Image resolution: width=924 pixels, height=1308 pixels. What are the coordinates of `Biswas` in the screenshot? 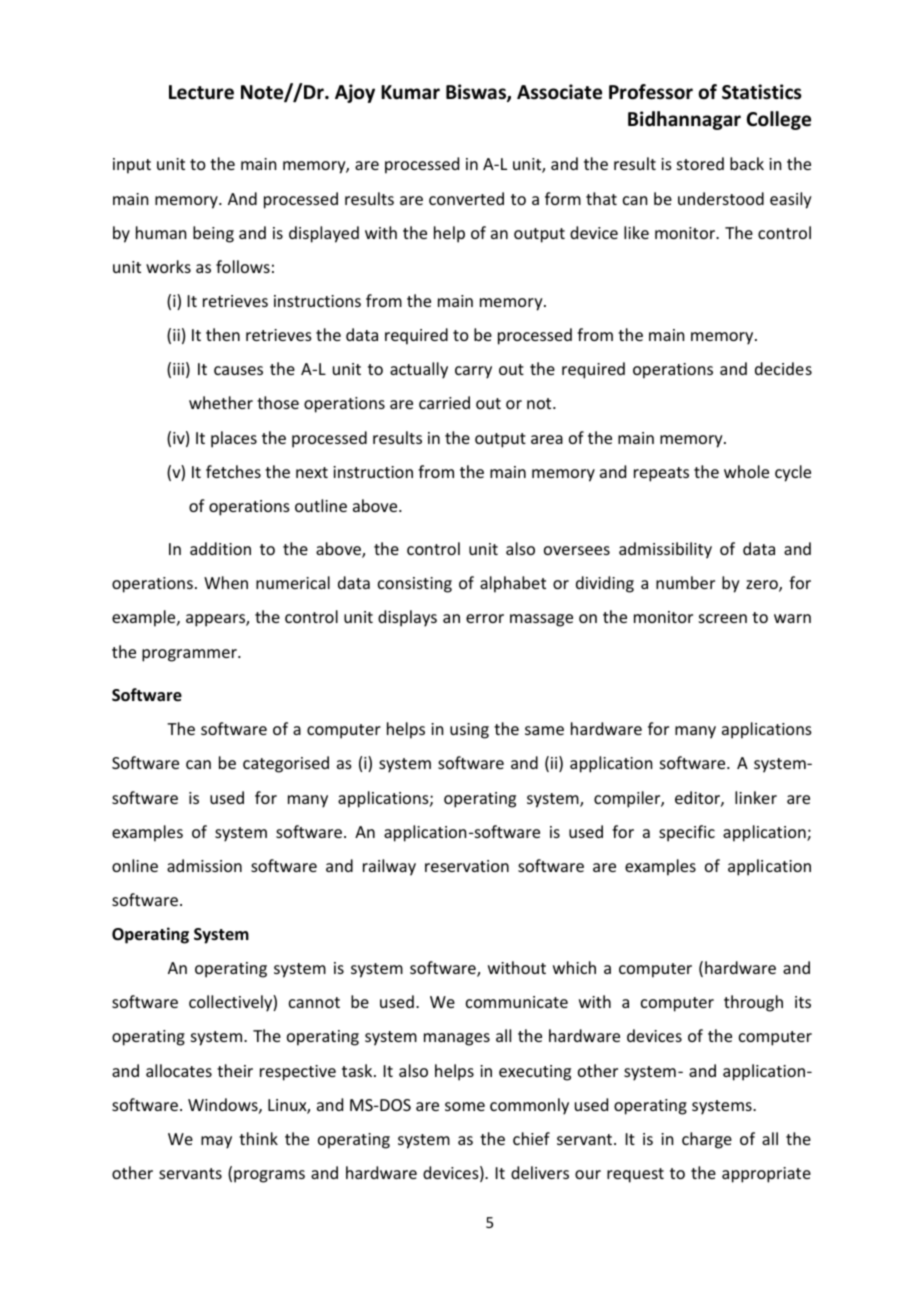 It's located at (477, 93).
